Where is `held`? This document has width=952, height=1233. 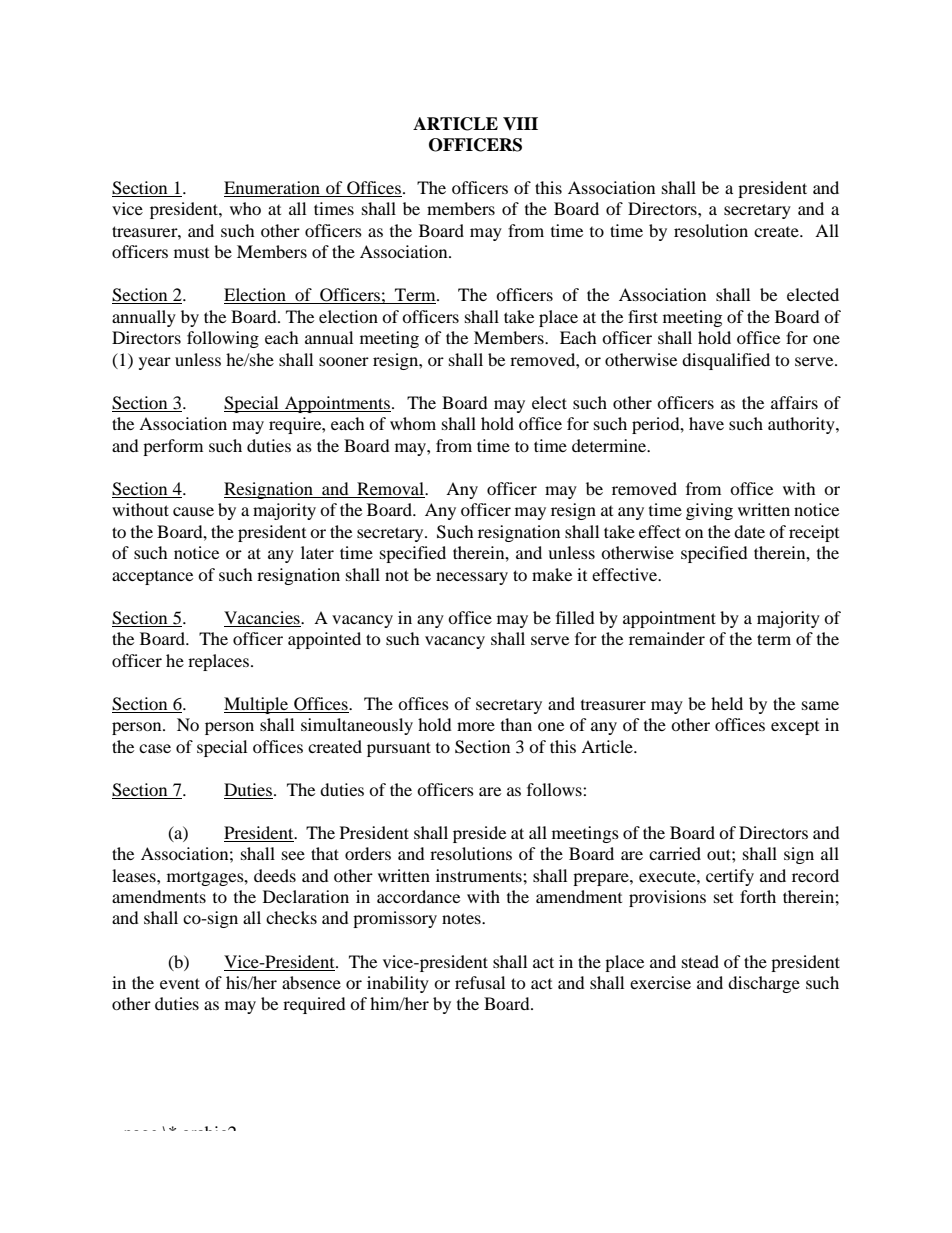 held is located at coordinates (727, 703).
